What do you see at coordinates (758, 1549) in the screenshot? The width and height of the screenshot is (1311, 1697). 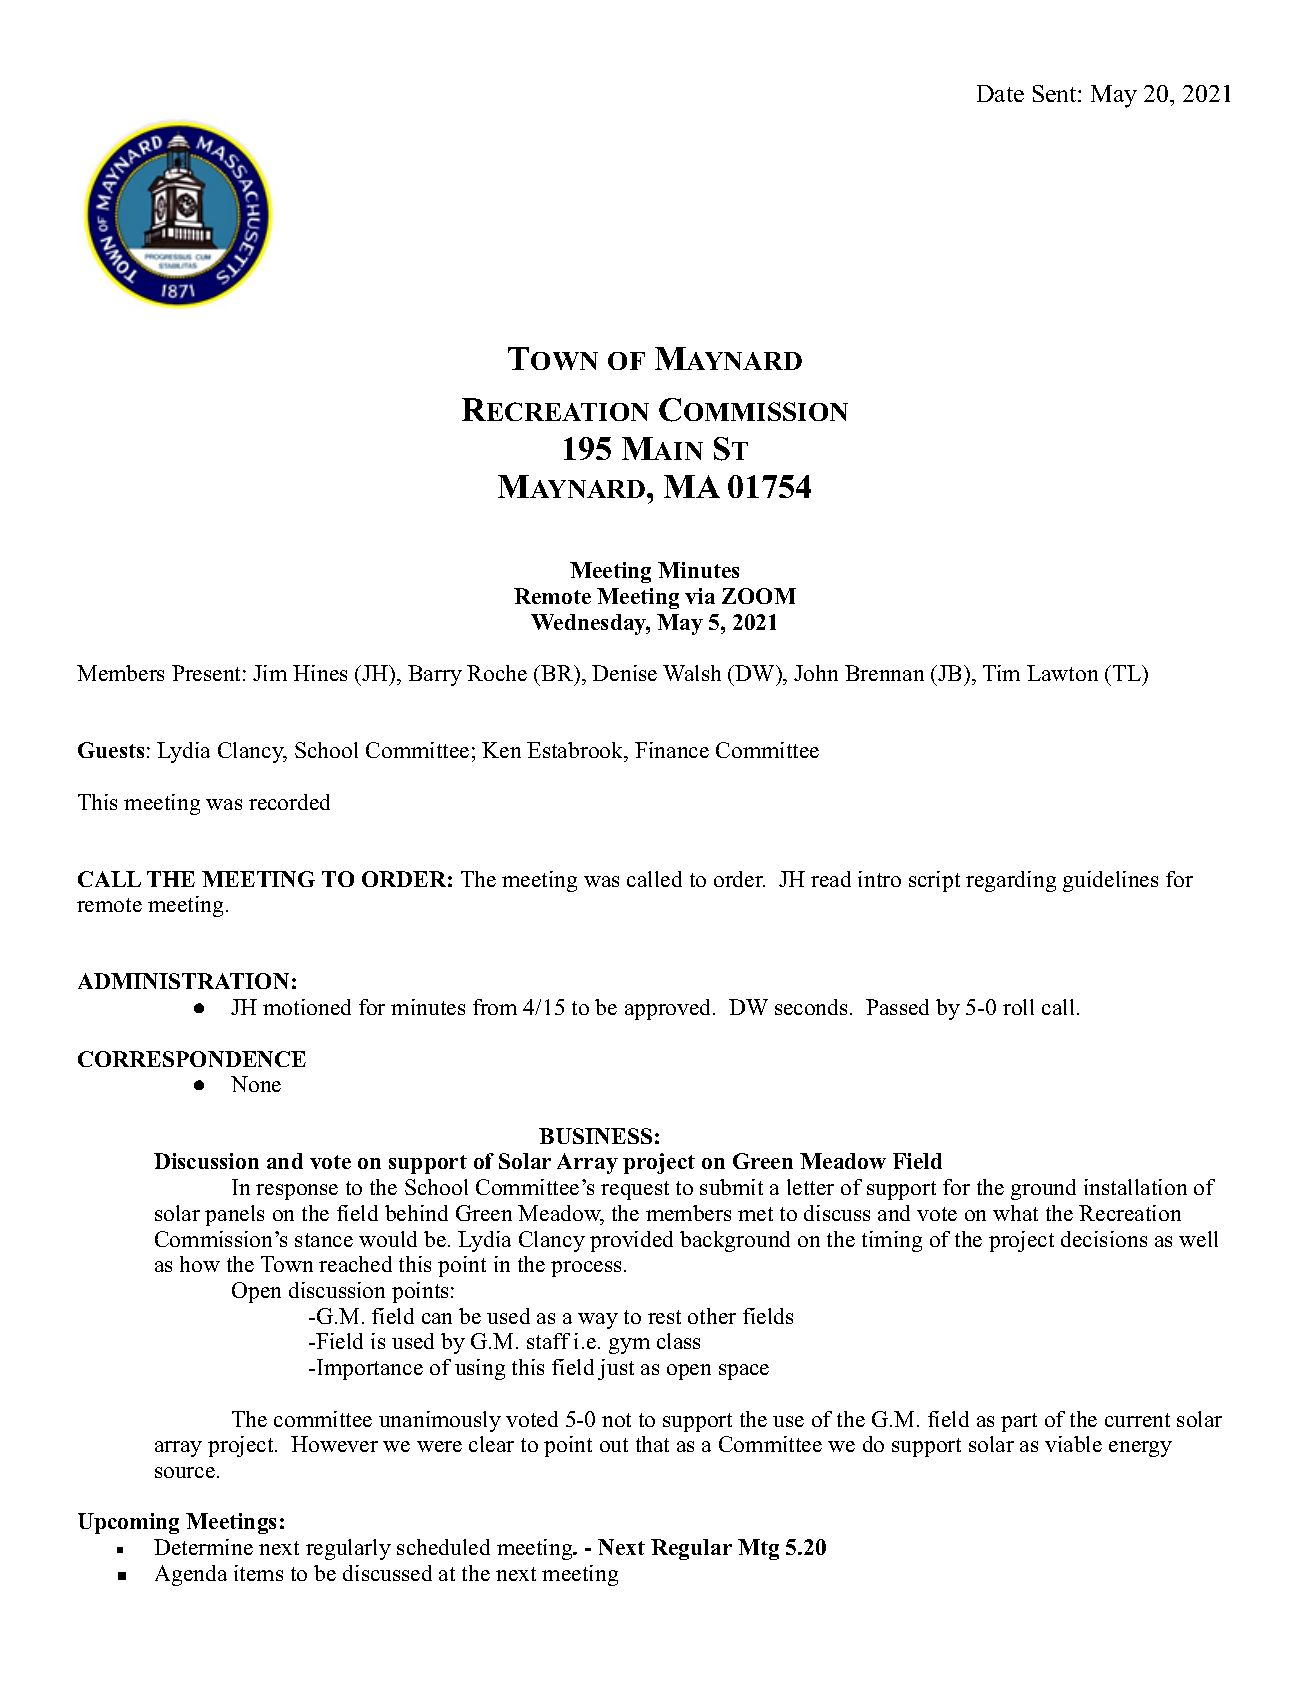 I see `Mtg` at bounding box center [758, 1549].
